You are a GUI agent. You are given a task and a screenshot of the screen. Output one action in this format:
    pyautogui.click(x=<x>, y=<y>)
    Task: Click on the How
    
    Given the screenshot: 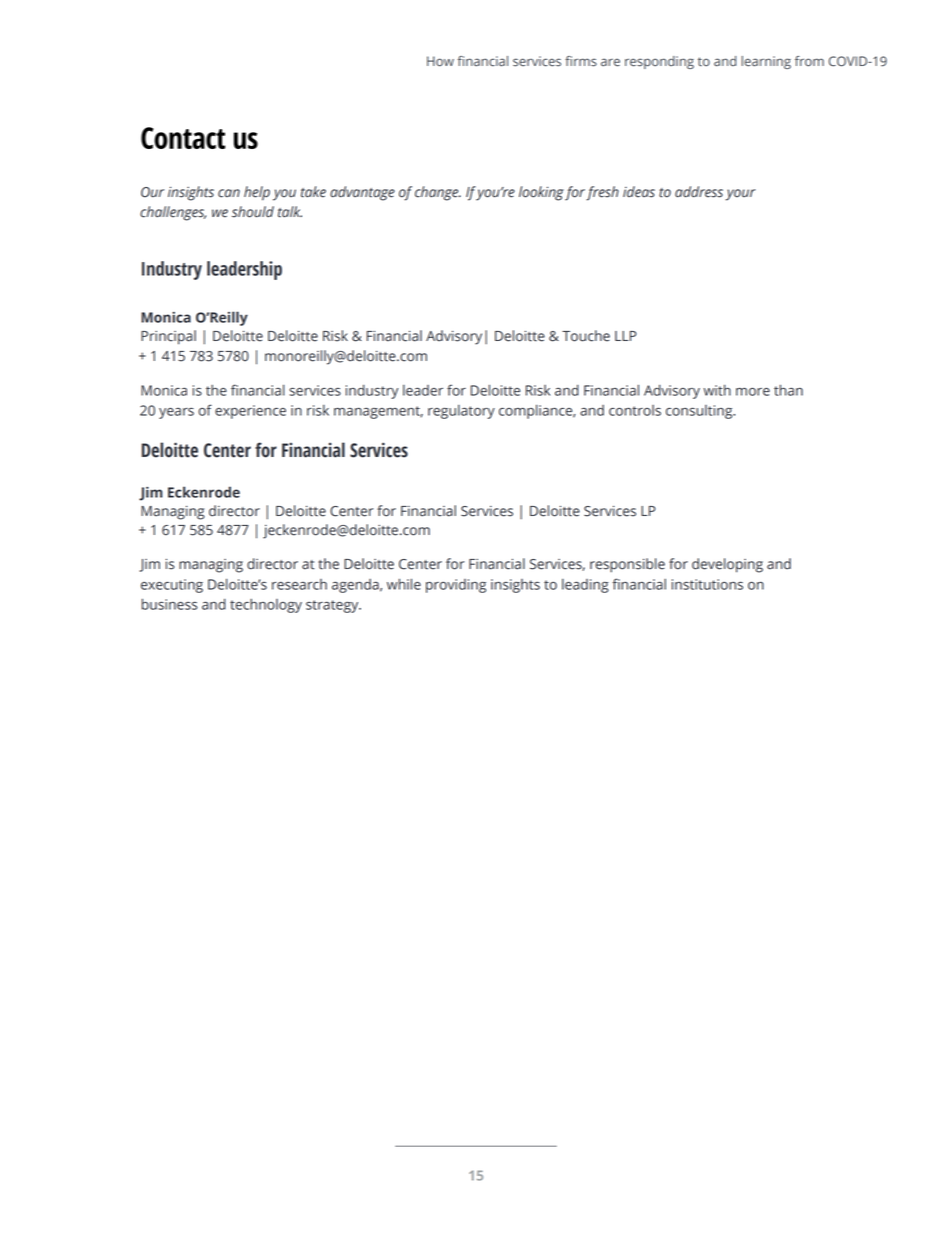 What is the action you would take?
    pyautogui.click(x=440, y=61)
